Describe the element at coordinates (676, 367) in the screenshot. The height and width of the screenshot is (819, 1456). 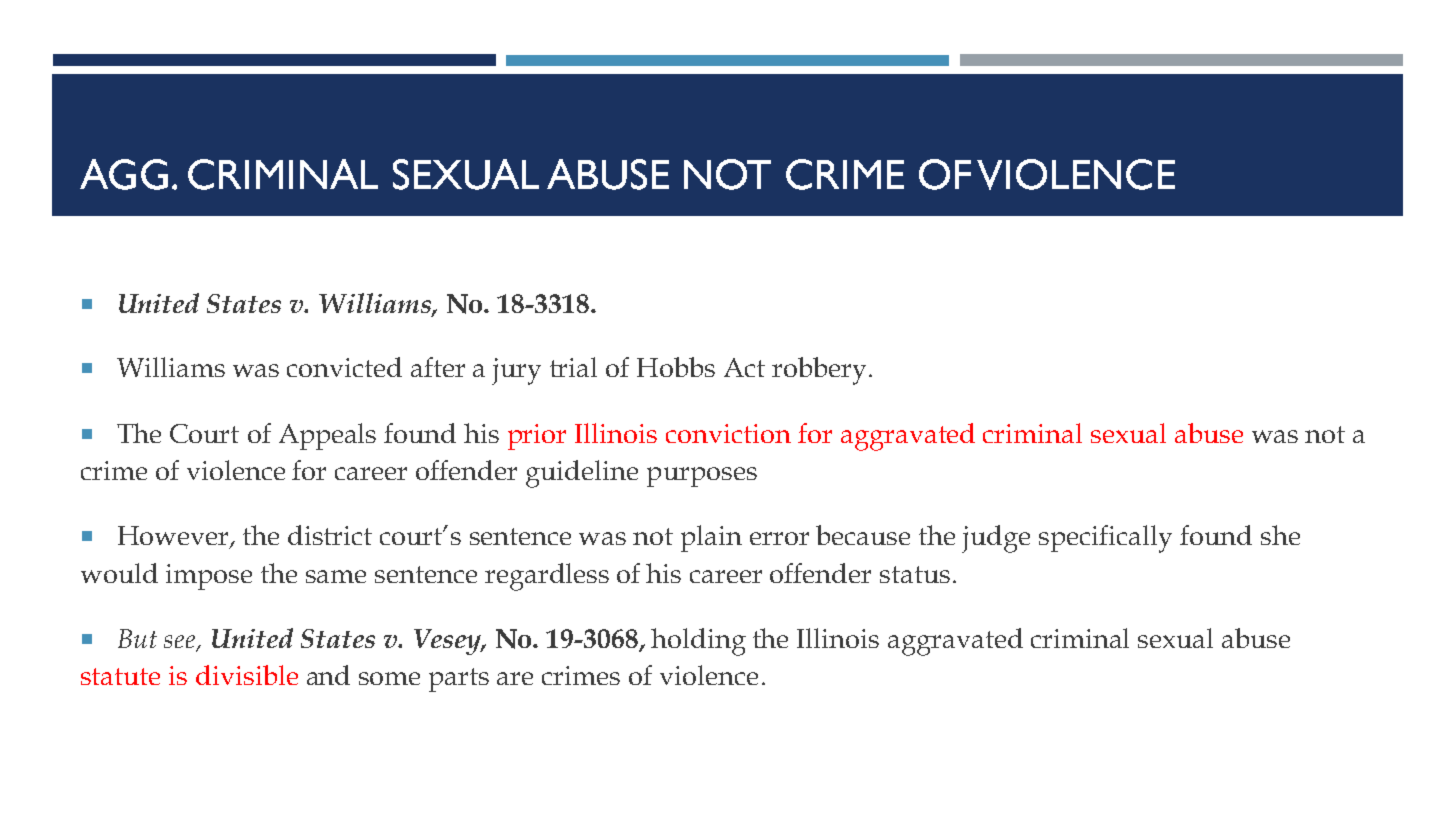
I see `Hobbs` at that location.
